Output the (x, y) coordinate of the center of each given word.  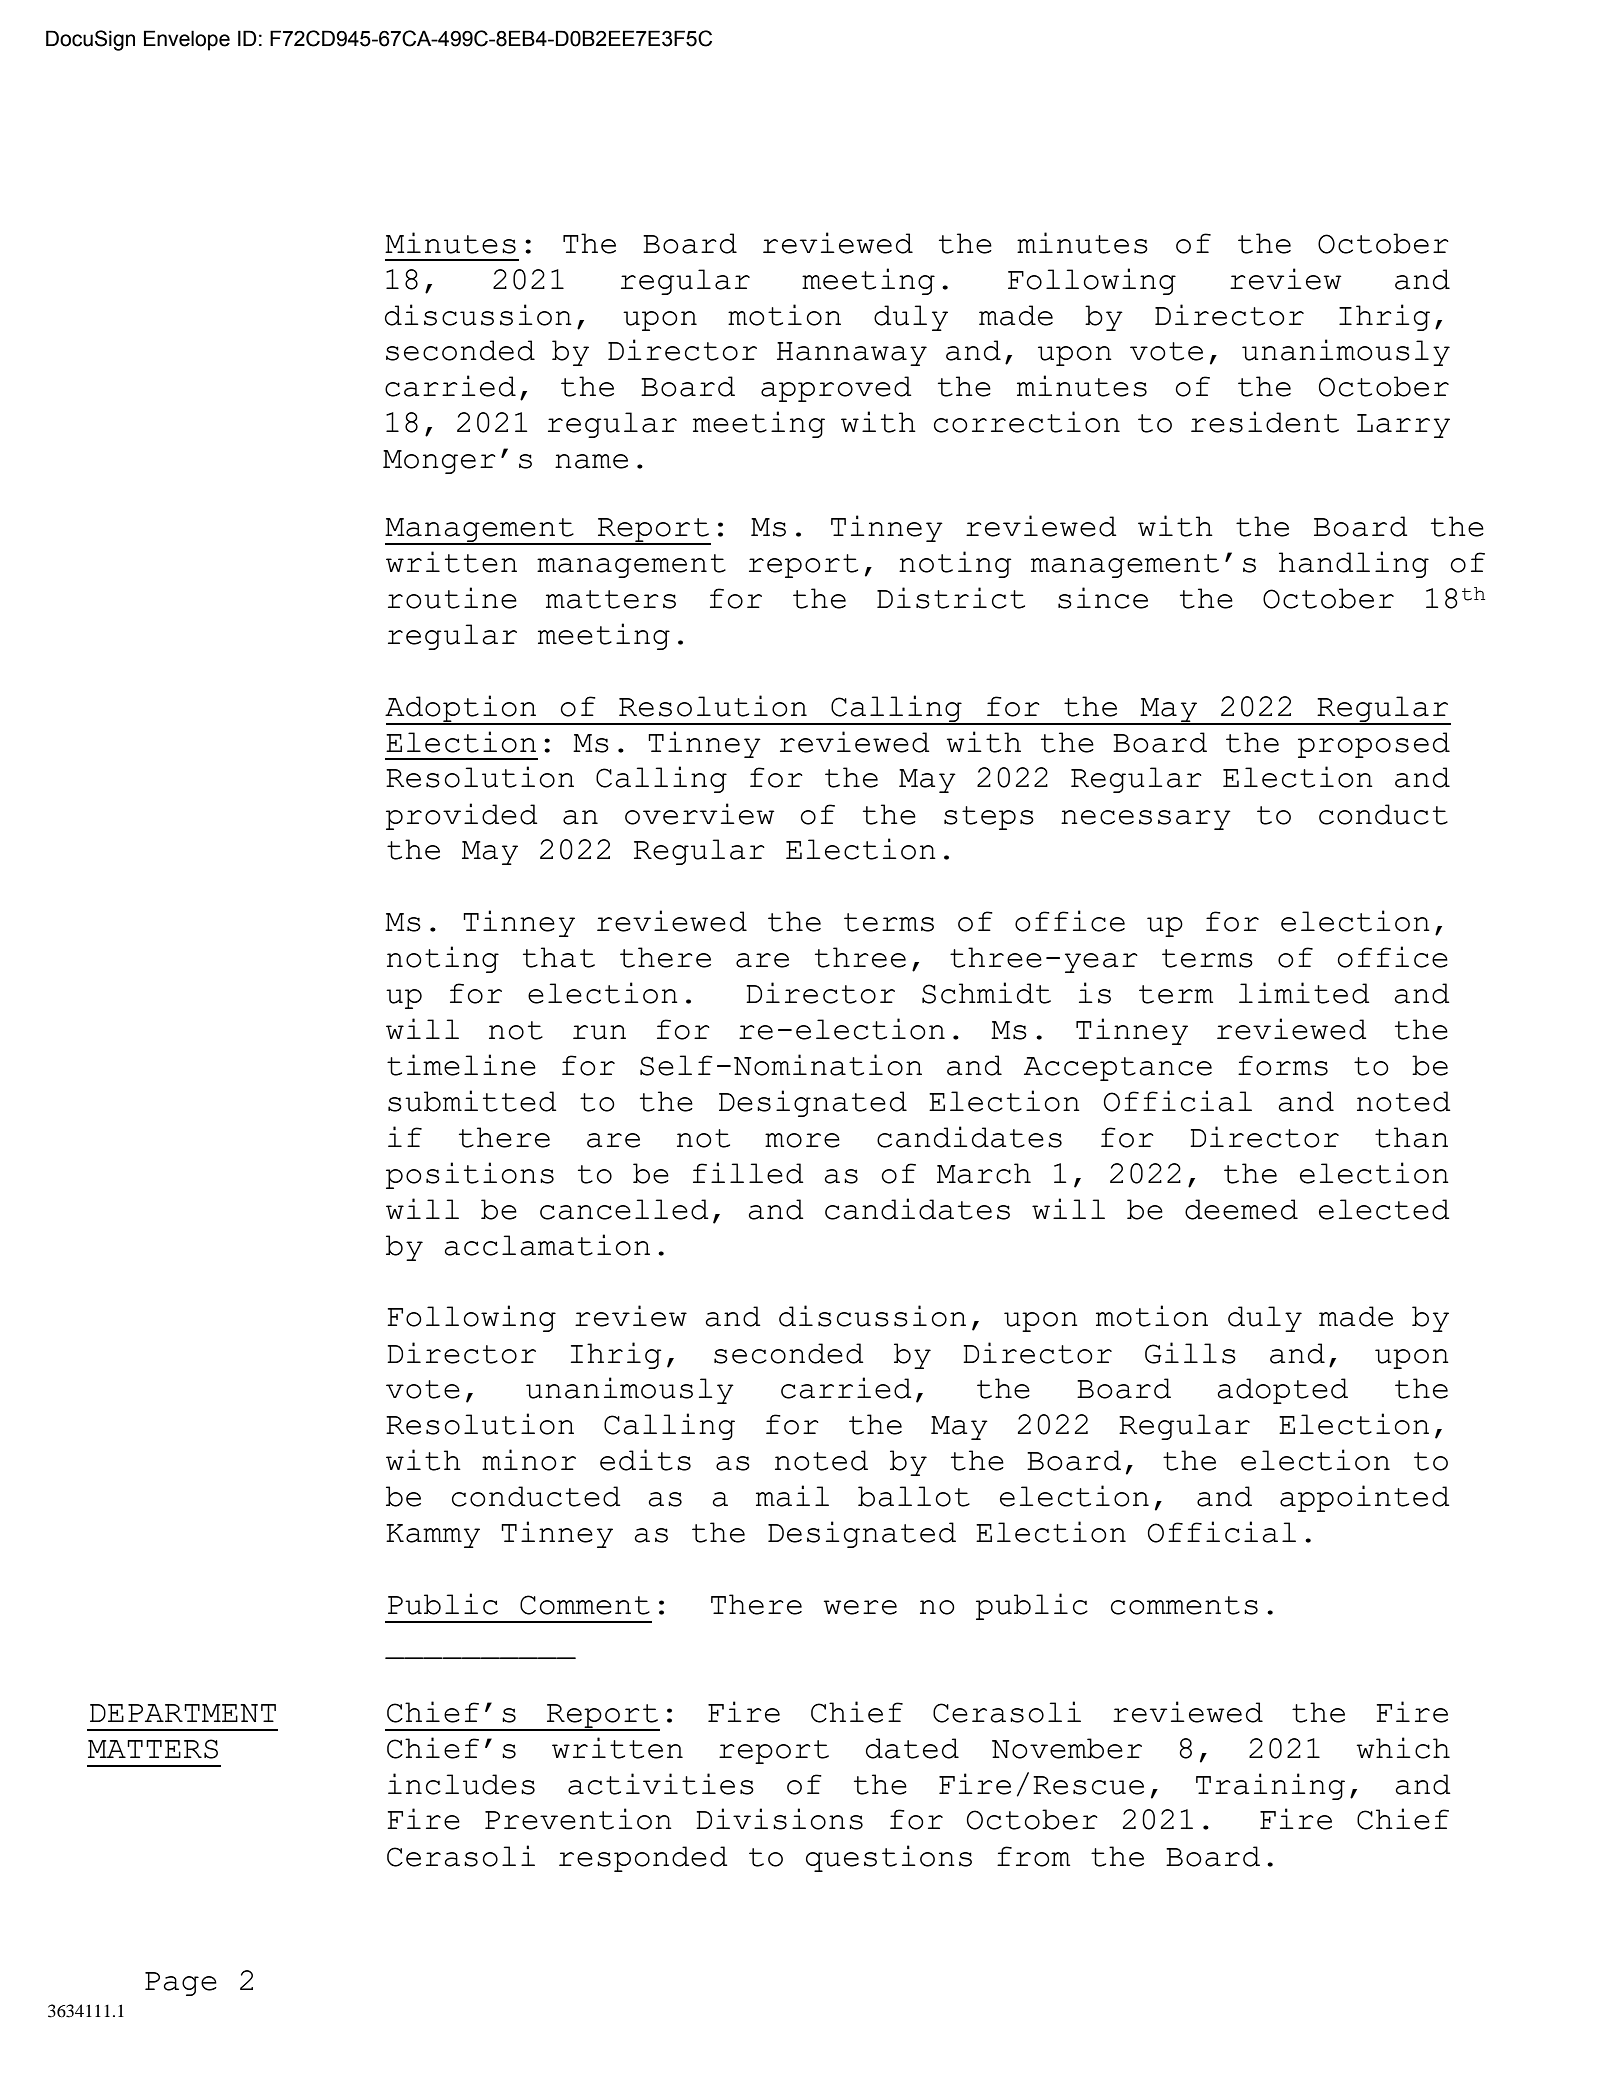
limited (1304, 993)
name (591, 461)
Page (181, 1984)
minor (529, 1460)
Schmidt (986, 993)
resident (1265, 422)
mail (792, 1496)
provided (462, 816)
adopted (1282, 1391)
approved (836, 389)
